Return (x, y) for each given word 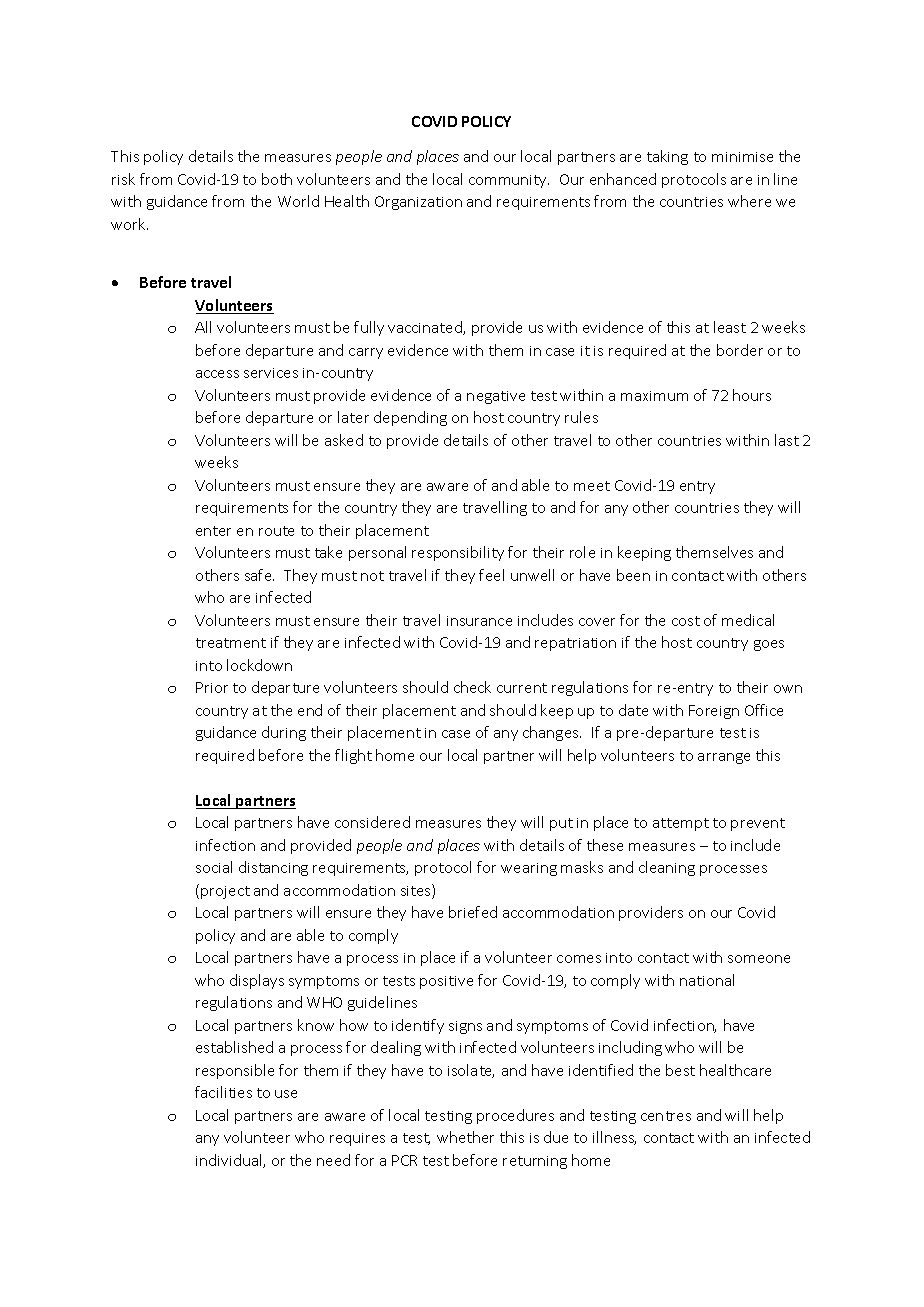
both (277, 179)
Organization (418, 203)
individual (230, 1161)
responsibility (458, 553)
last (787, 440)
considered (372, 822)
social (214, 867)
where (749, 201)
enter (213, 531)
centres (666, 1116)
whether (465, 1137)
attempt (681, 824)
